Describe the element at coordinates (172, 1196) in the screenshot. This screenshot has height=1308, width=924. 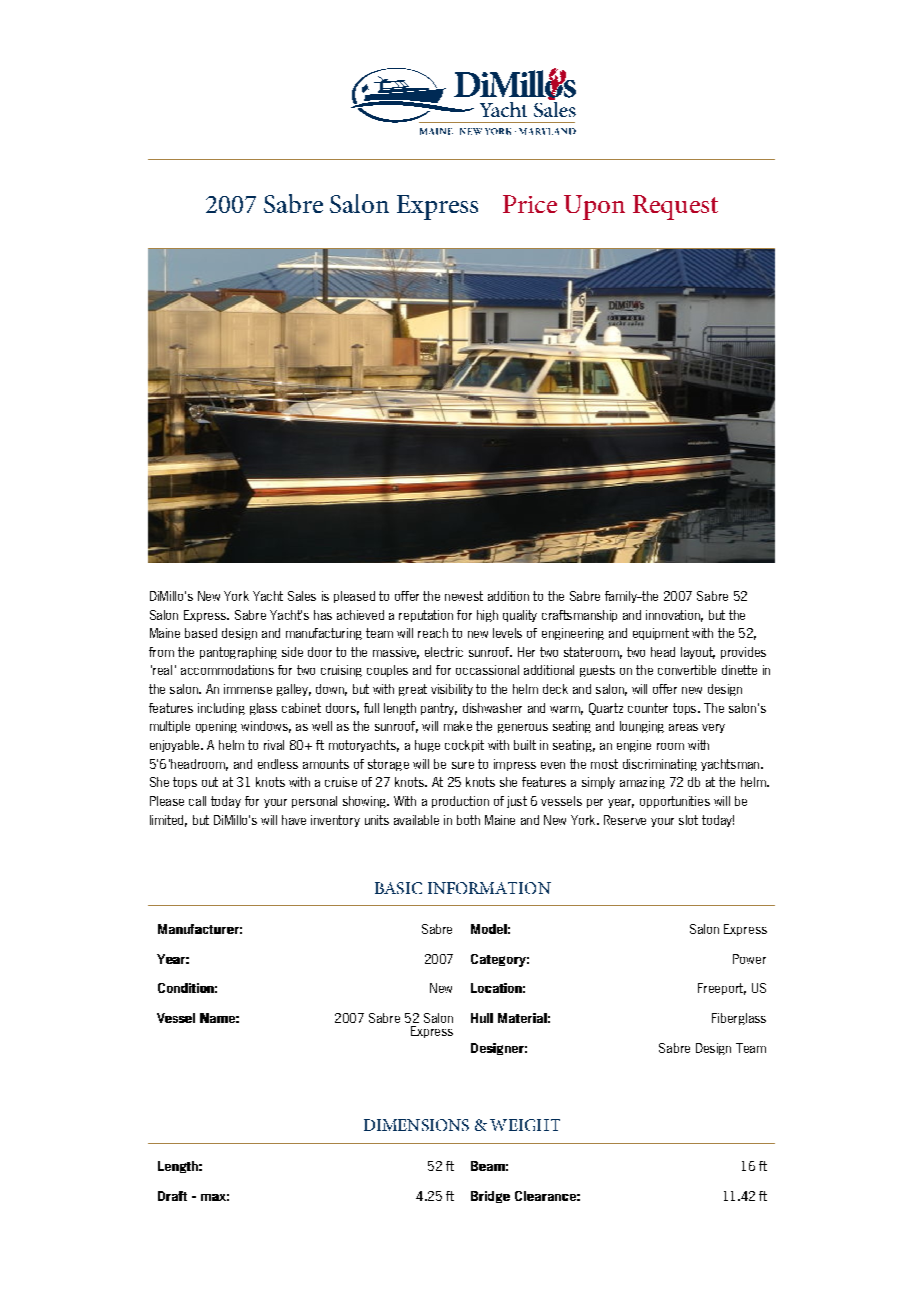
I see `Draft` at that location.
